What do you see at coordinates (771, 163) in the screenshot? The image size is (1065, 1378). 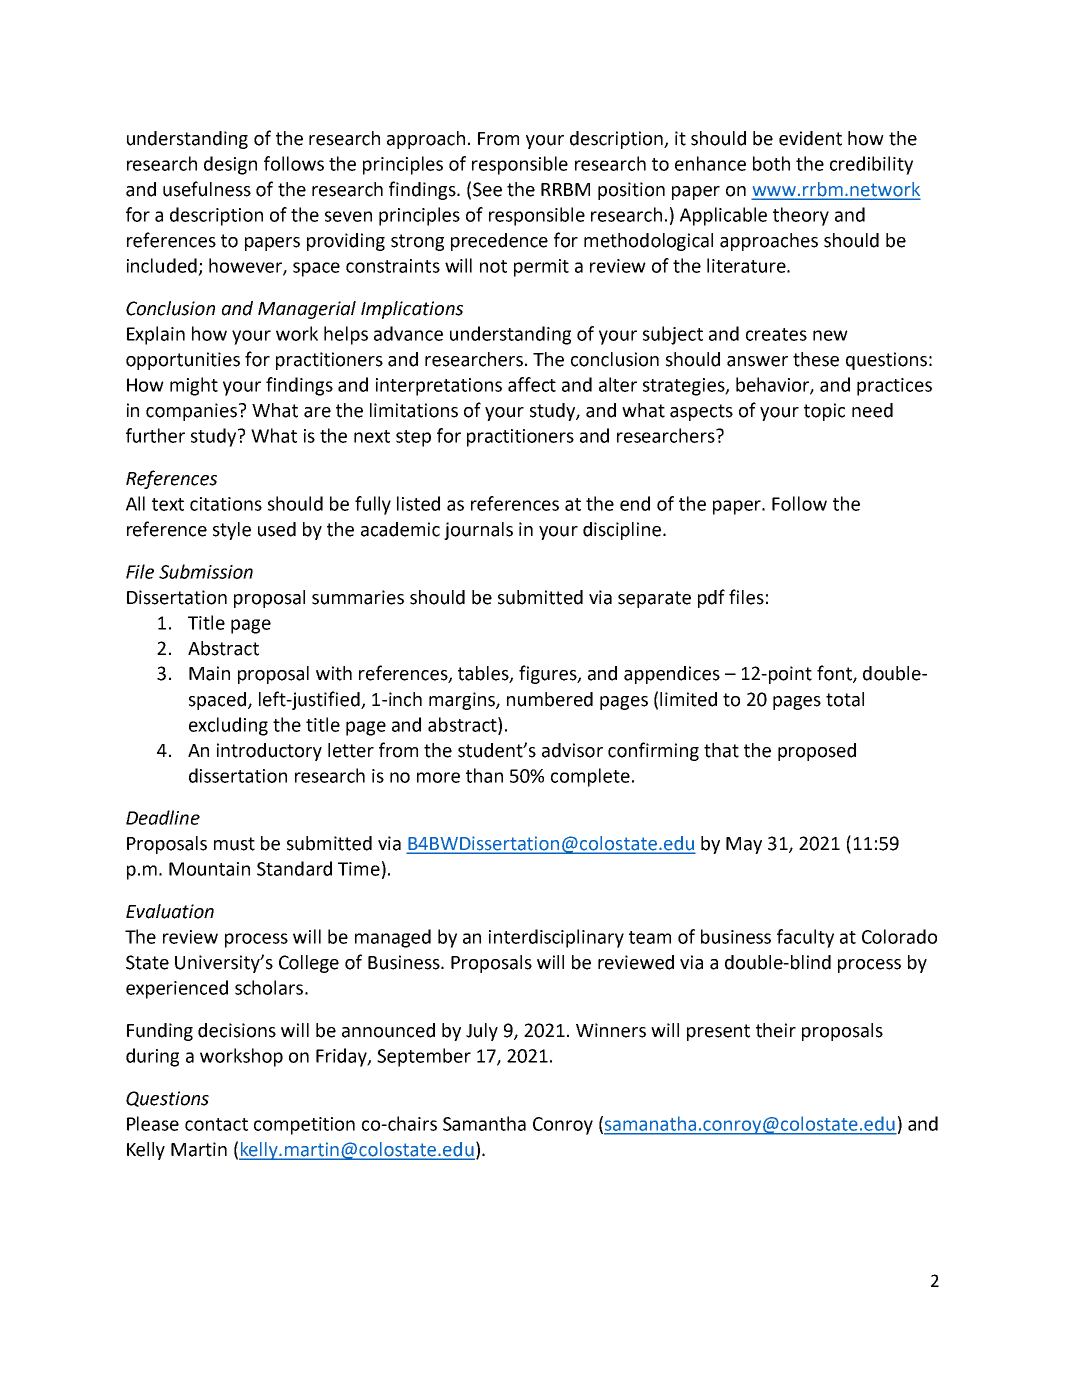 I see `both` at bounding box center [771, 163].
